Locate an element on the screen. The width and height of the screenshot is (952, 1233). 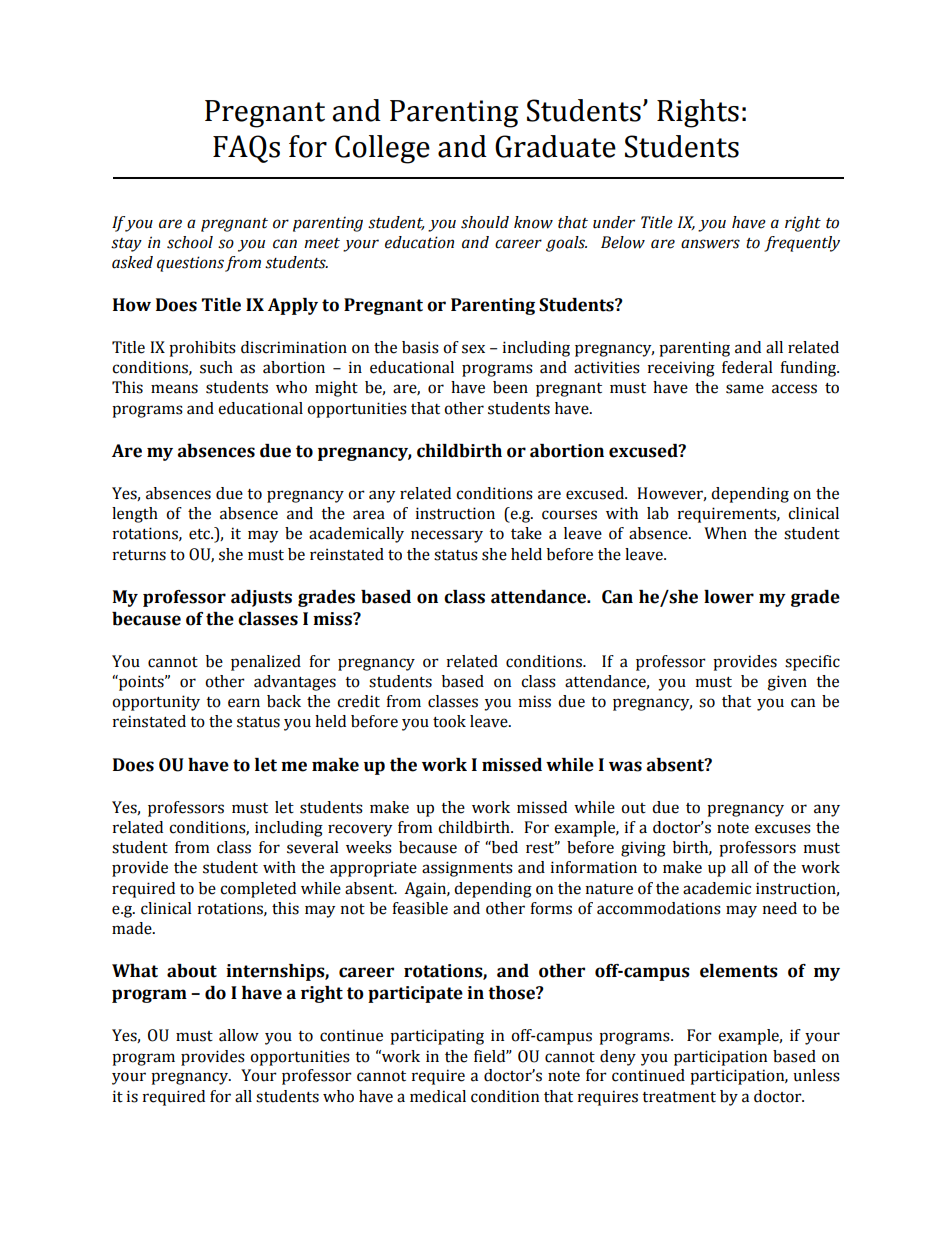
necessary is located at coordinates (447, 536).
